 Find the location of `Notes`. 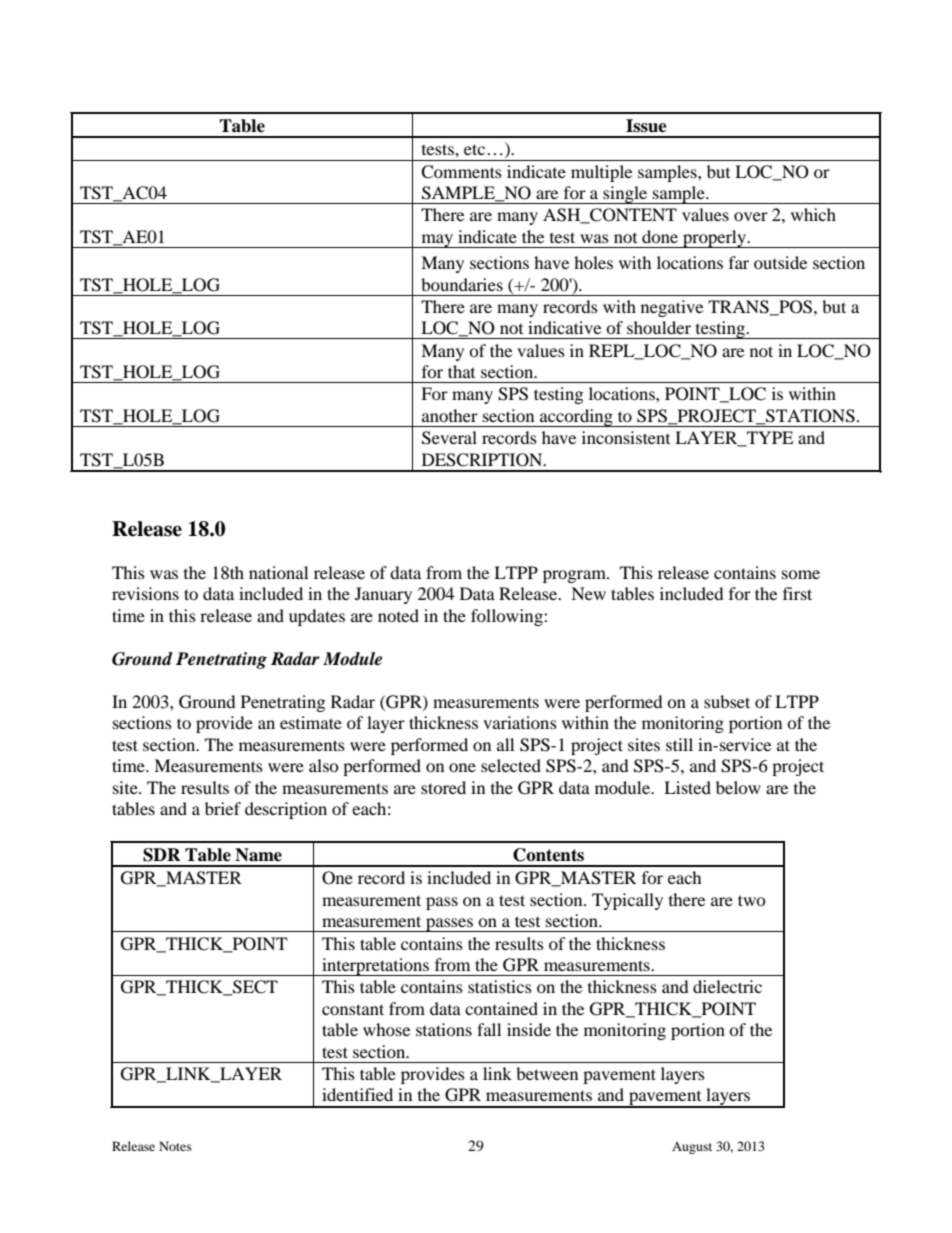

Notes is located at coordinates (175, 1146).
